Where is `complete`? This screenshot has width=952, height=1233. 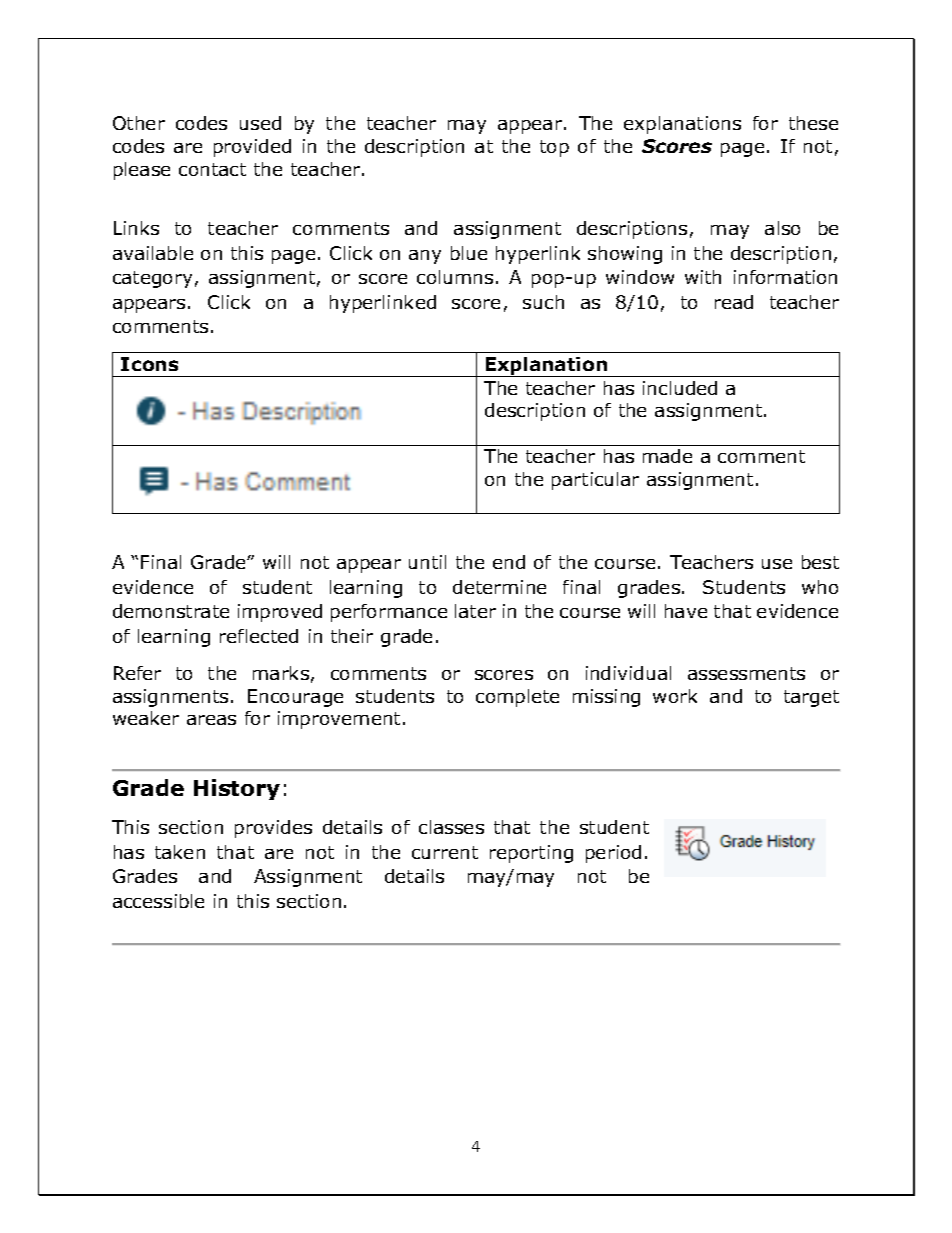 complete is located at coordinates (517, 698).
